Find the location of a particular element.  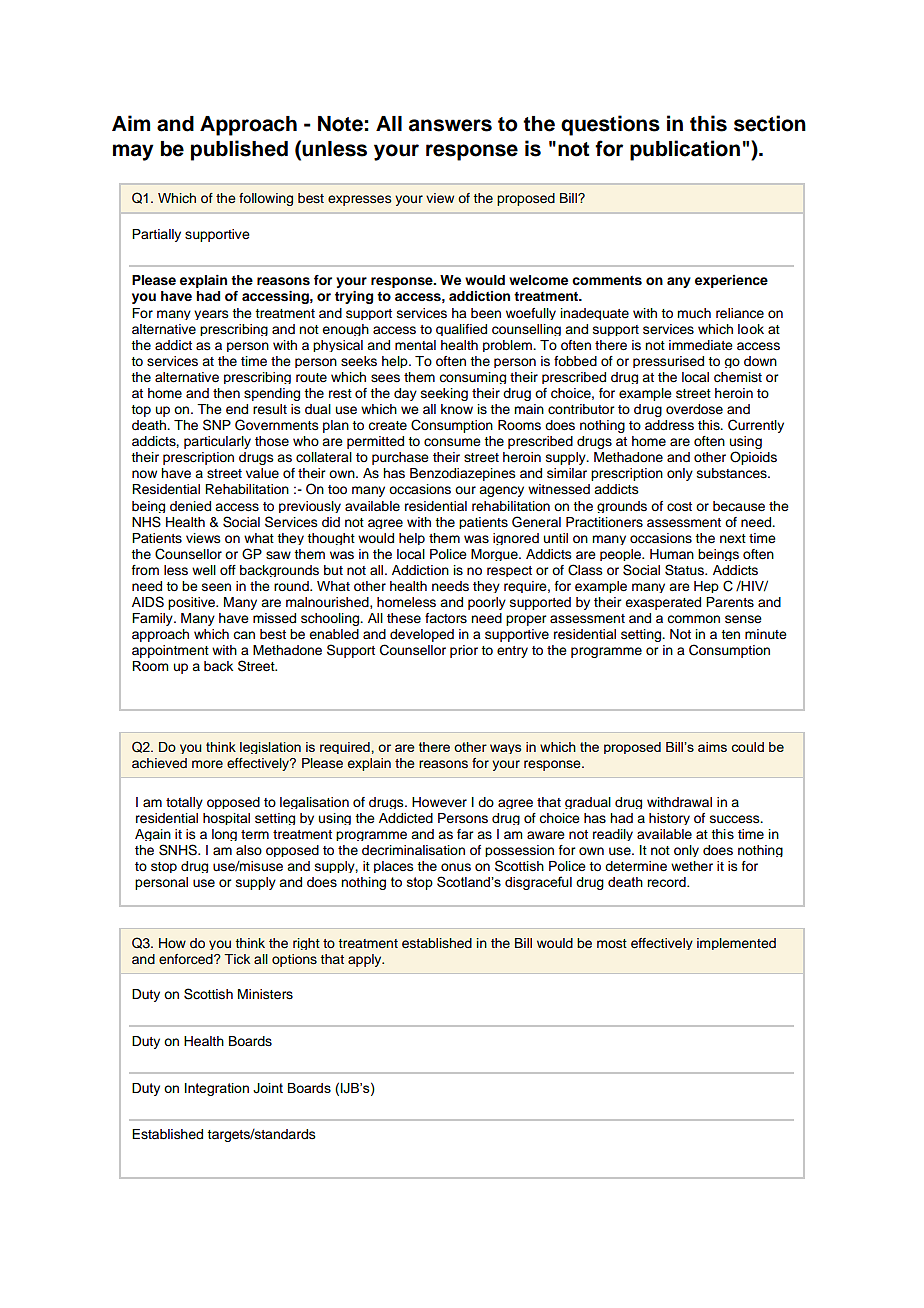

Integration is located at coordinates (217, 1089).
